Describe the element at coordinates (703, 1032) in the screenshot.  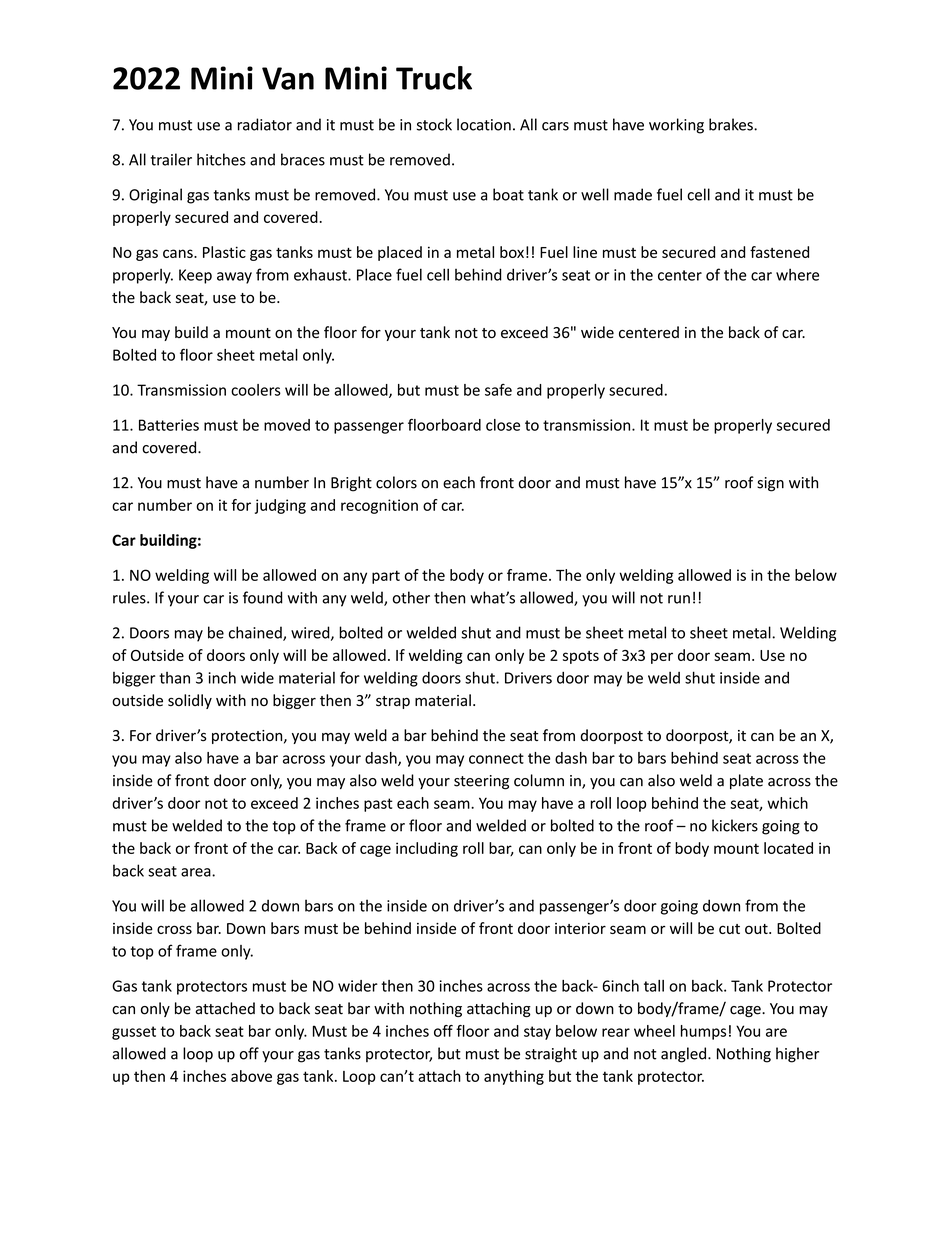
I see `humps` at that location.
